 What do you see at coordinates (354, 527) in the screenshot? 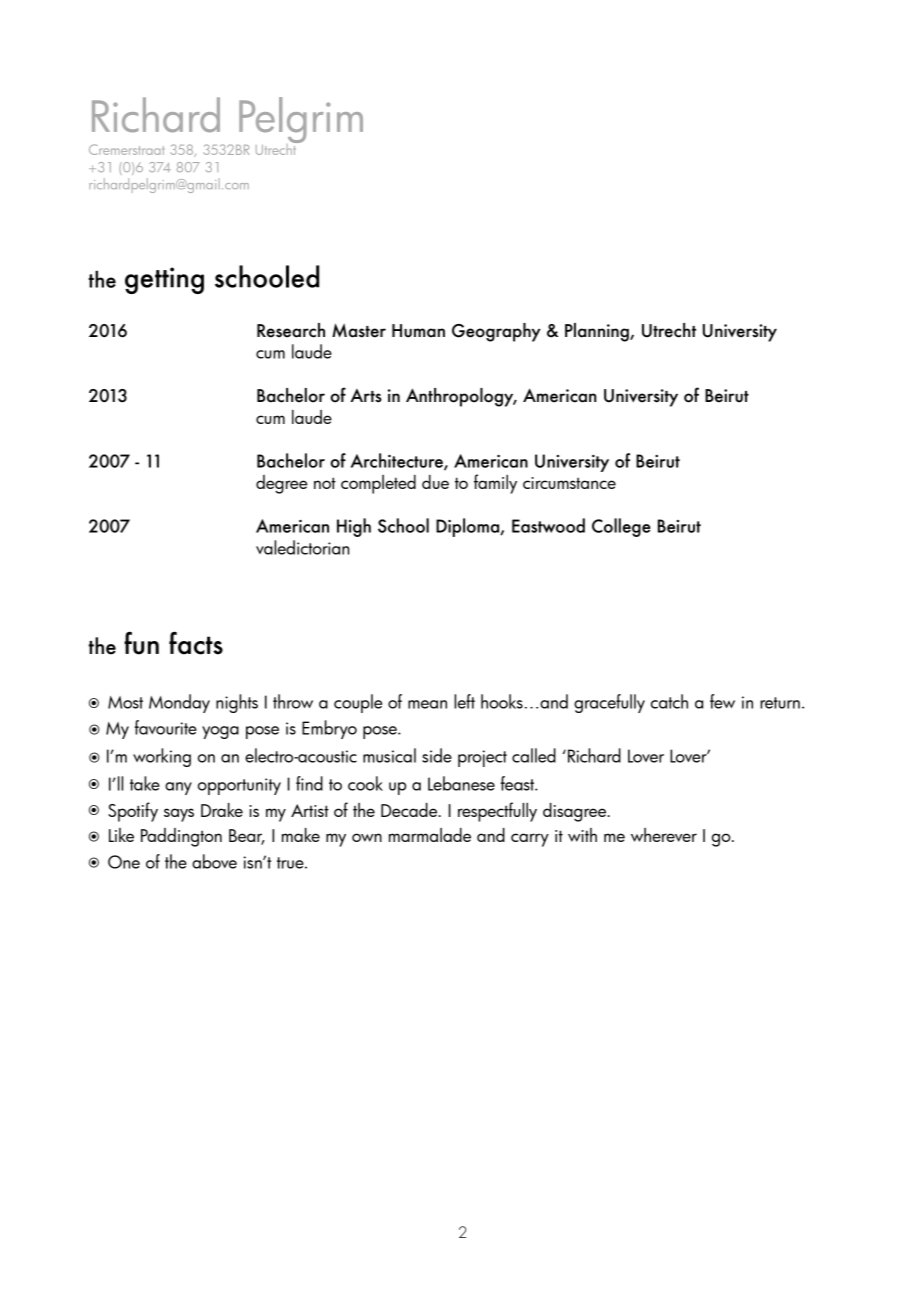
I see `High` at bounding box center [354, 527].
